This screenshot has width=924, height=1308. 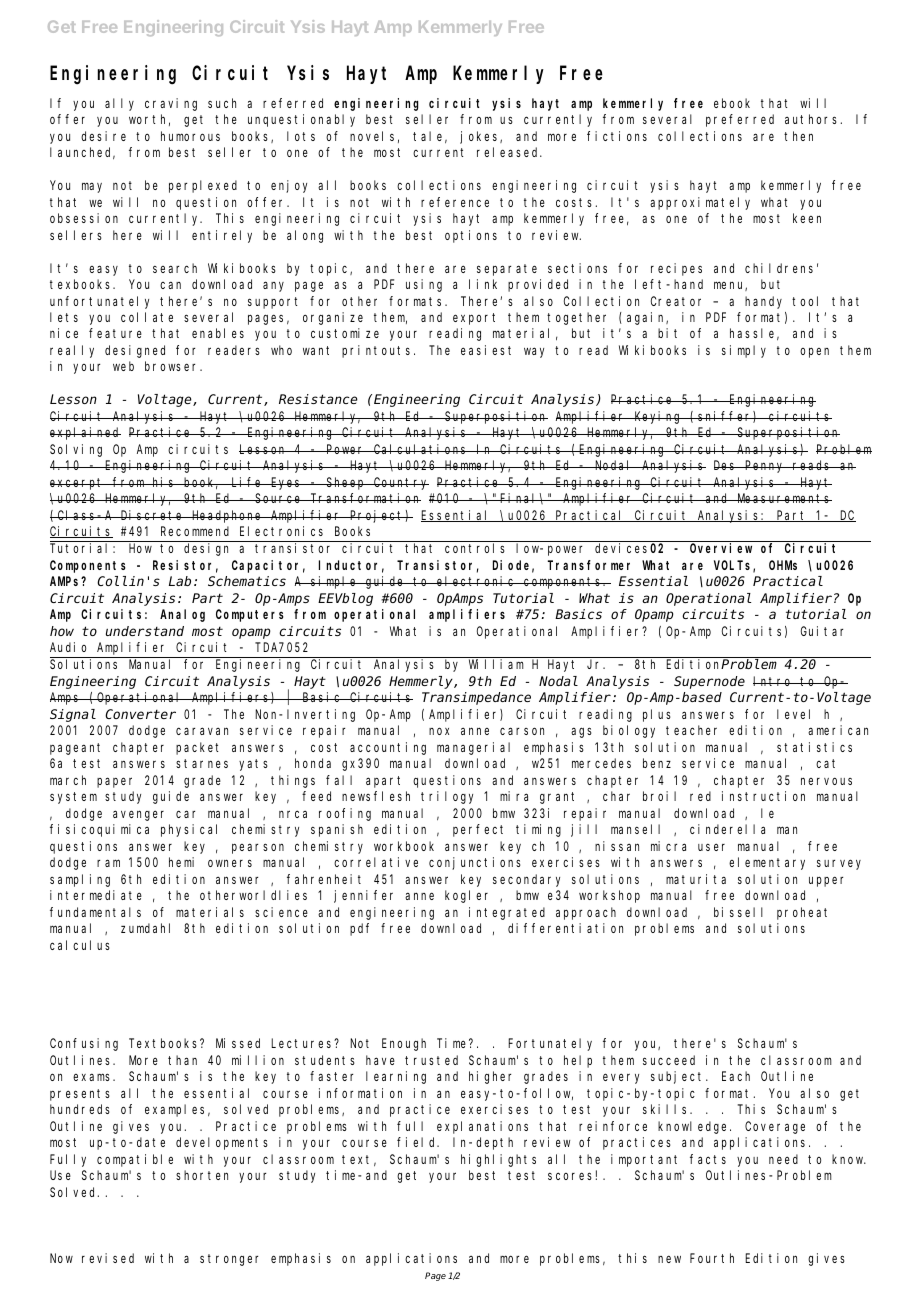 I want to click on worth, so click(x=149, y=120).
